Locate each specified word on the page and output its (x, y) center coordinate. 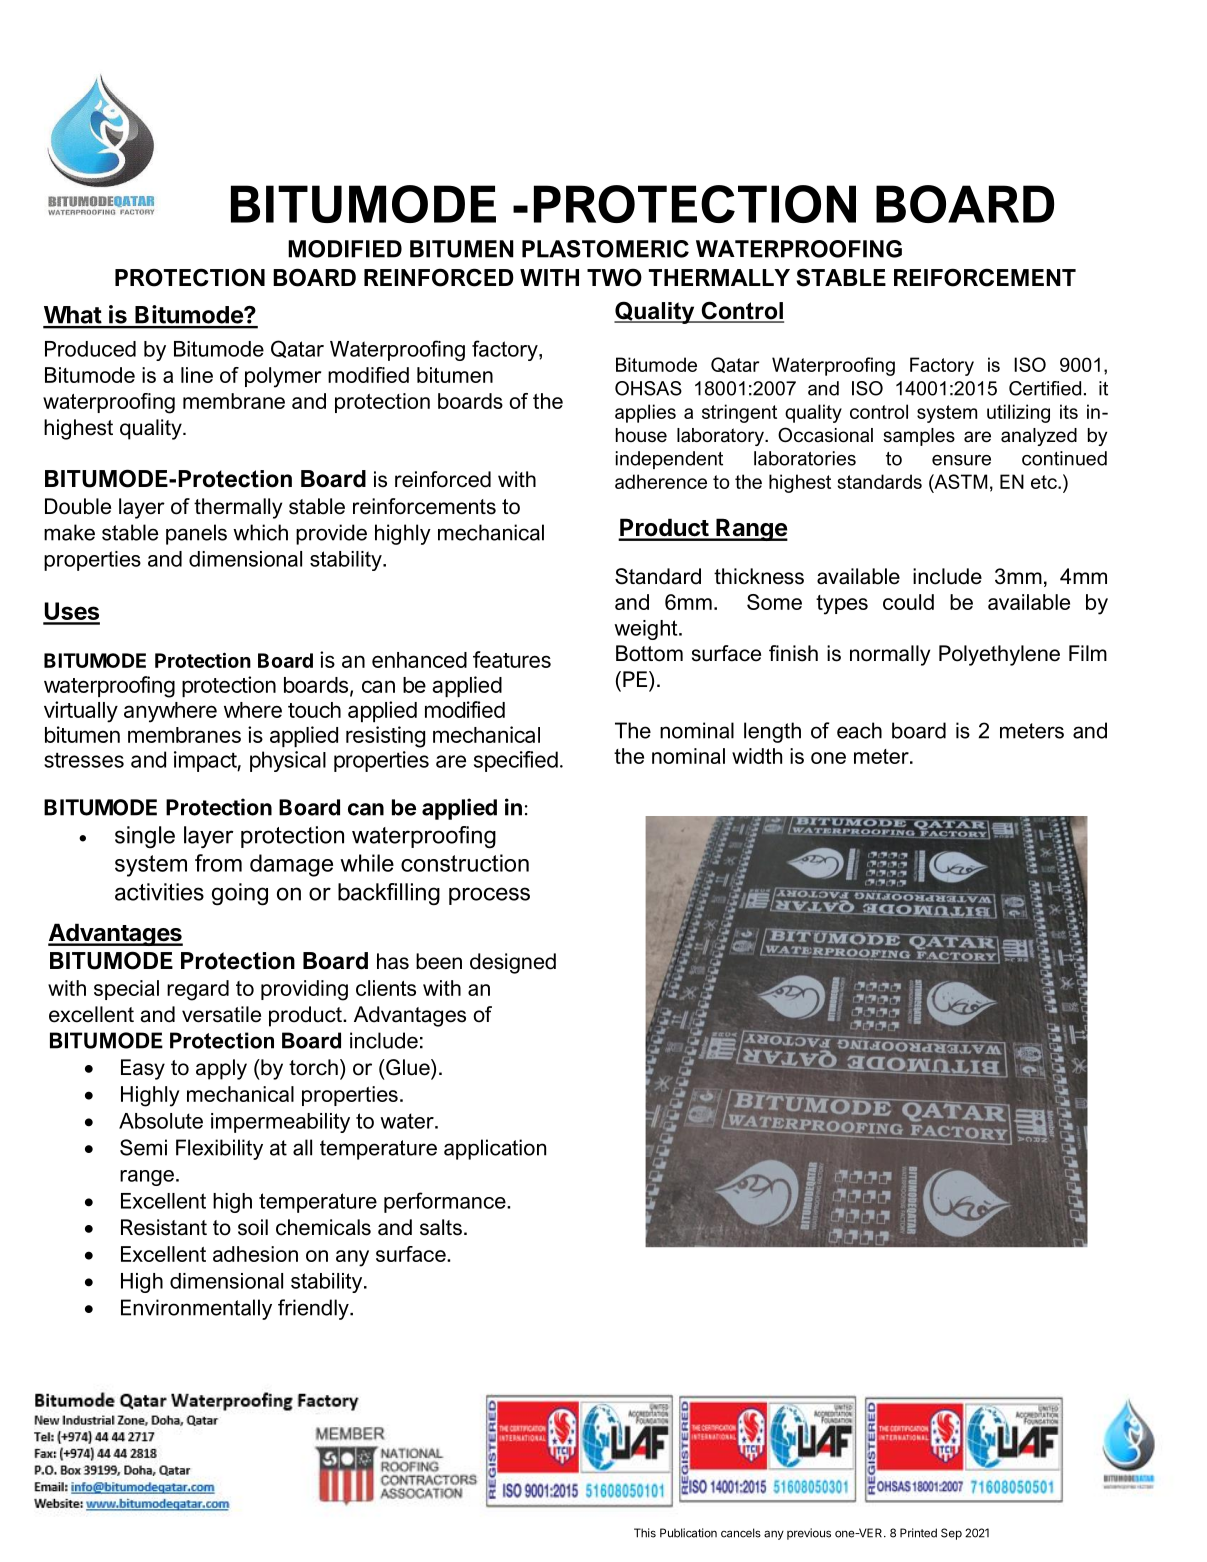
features (512, 659)
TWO (614, 277)
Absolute (161, 1121)
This (645, 1533)
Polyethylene (999, 655)
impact (206, 761)
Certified (1045, 388)
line (197, 375)
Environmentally (196, 1309)
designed (513, 963)
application (495, 1149)
